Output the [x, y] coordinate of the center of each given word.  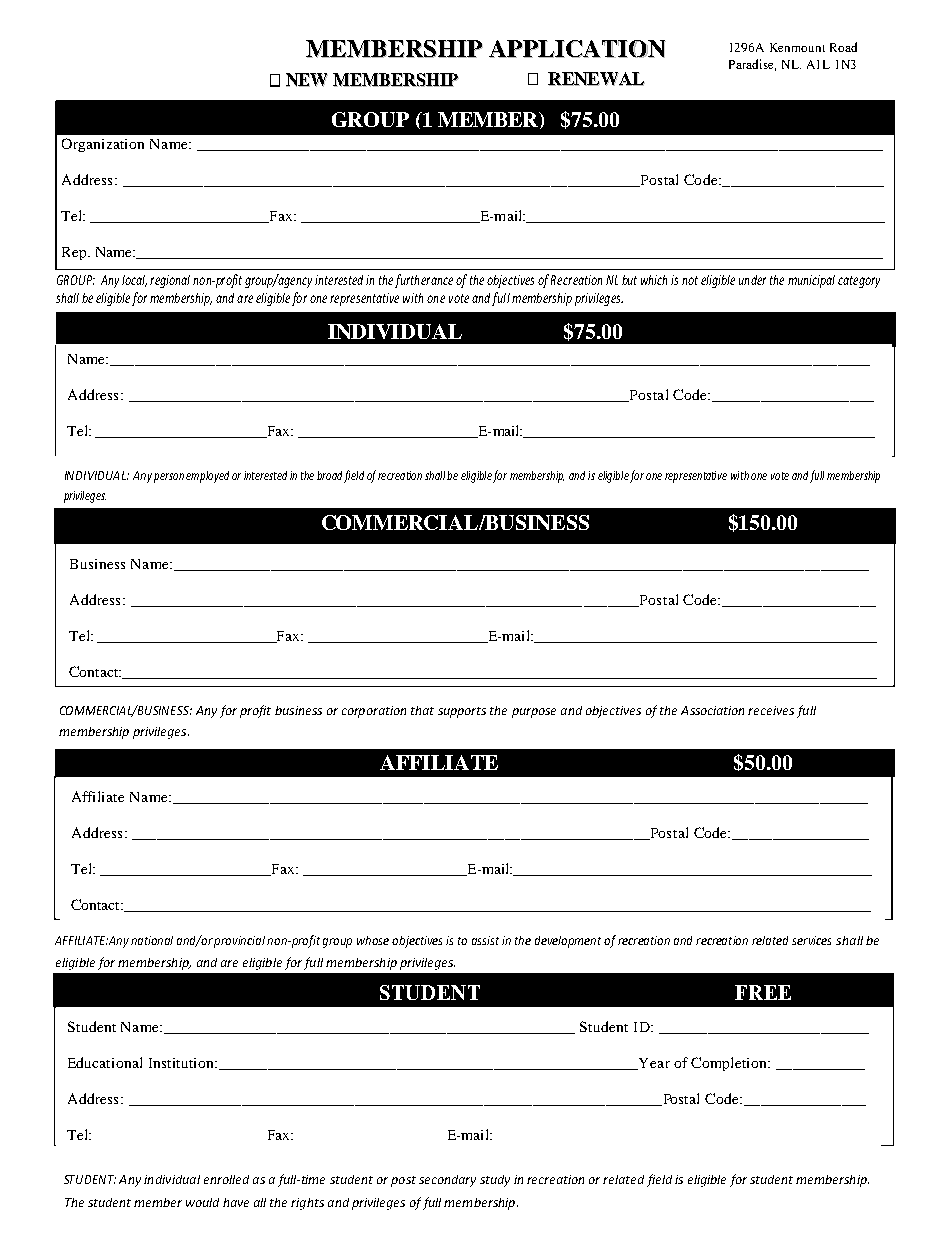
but [629, 280]
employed [207, 477]
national [152, 940]
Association [712, 710]
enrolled [226, 1179]
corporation [374, 712]
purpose [534, 713]
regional [170, 281]
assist [485, 940]
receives [771, 710]
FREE [763, 992]
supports [462, 712]
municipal [811, 281]
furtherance [424, 281]
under [752, 280]
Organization [103, 145]
